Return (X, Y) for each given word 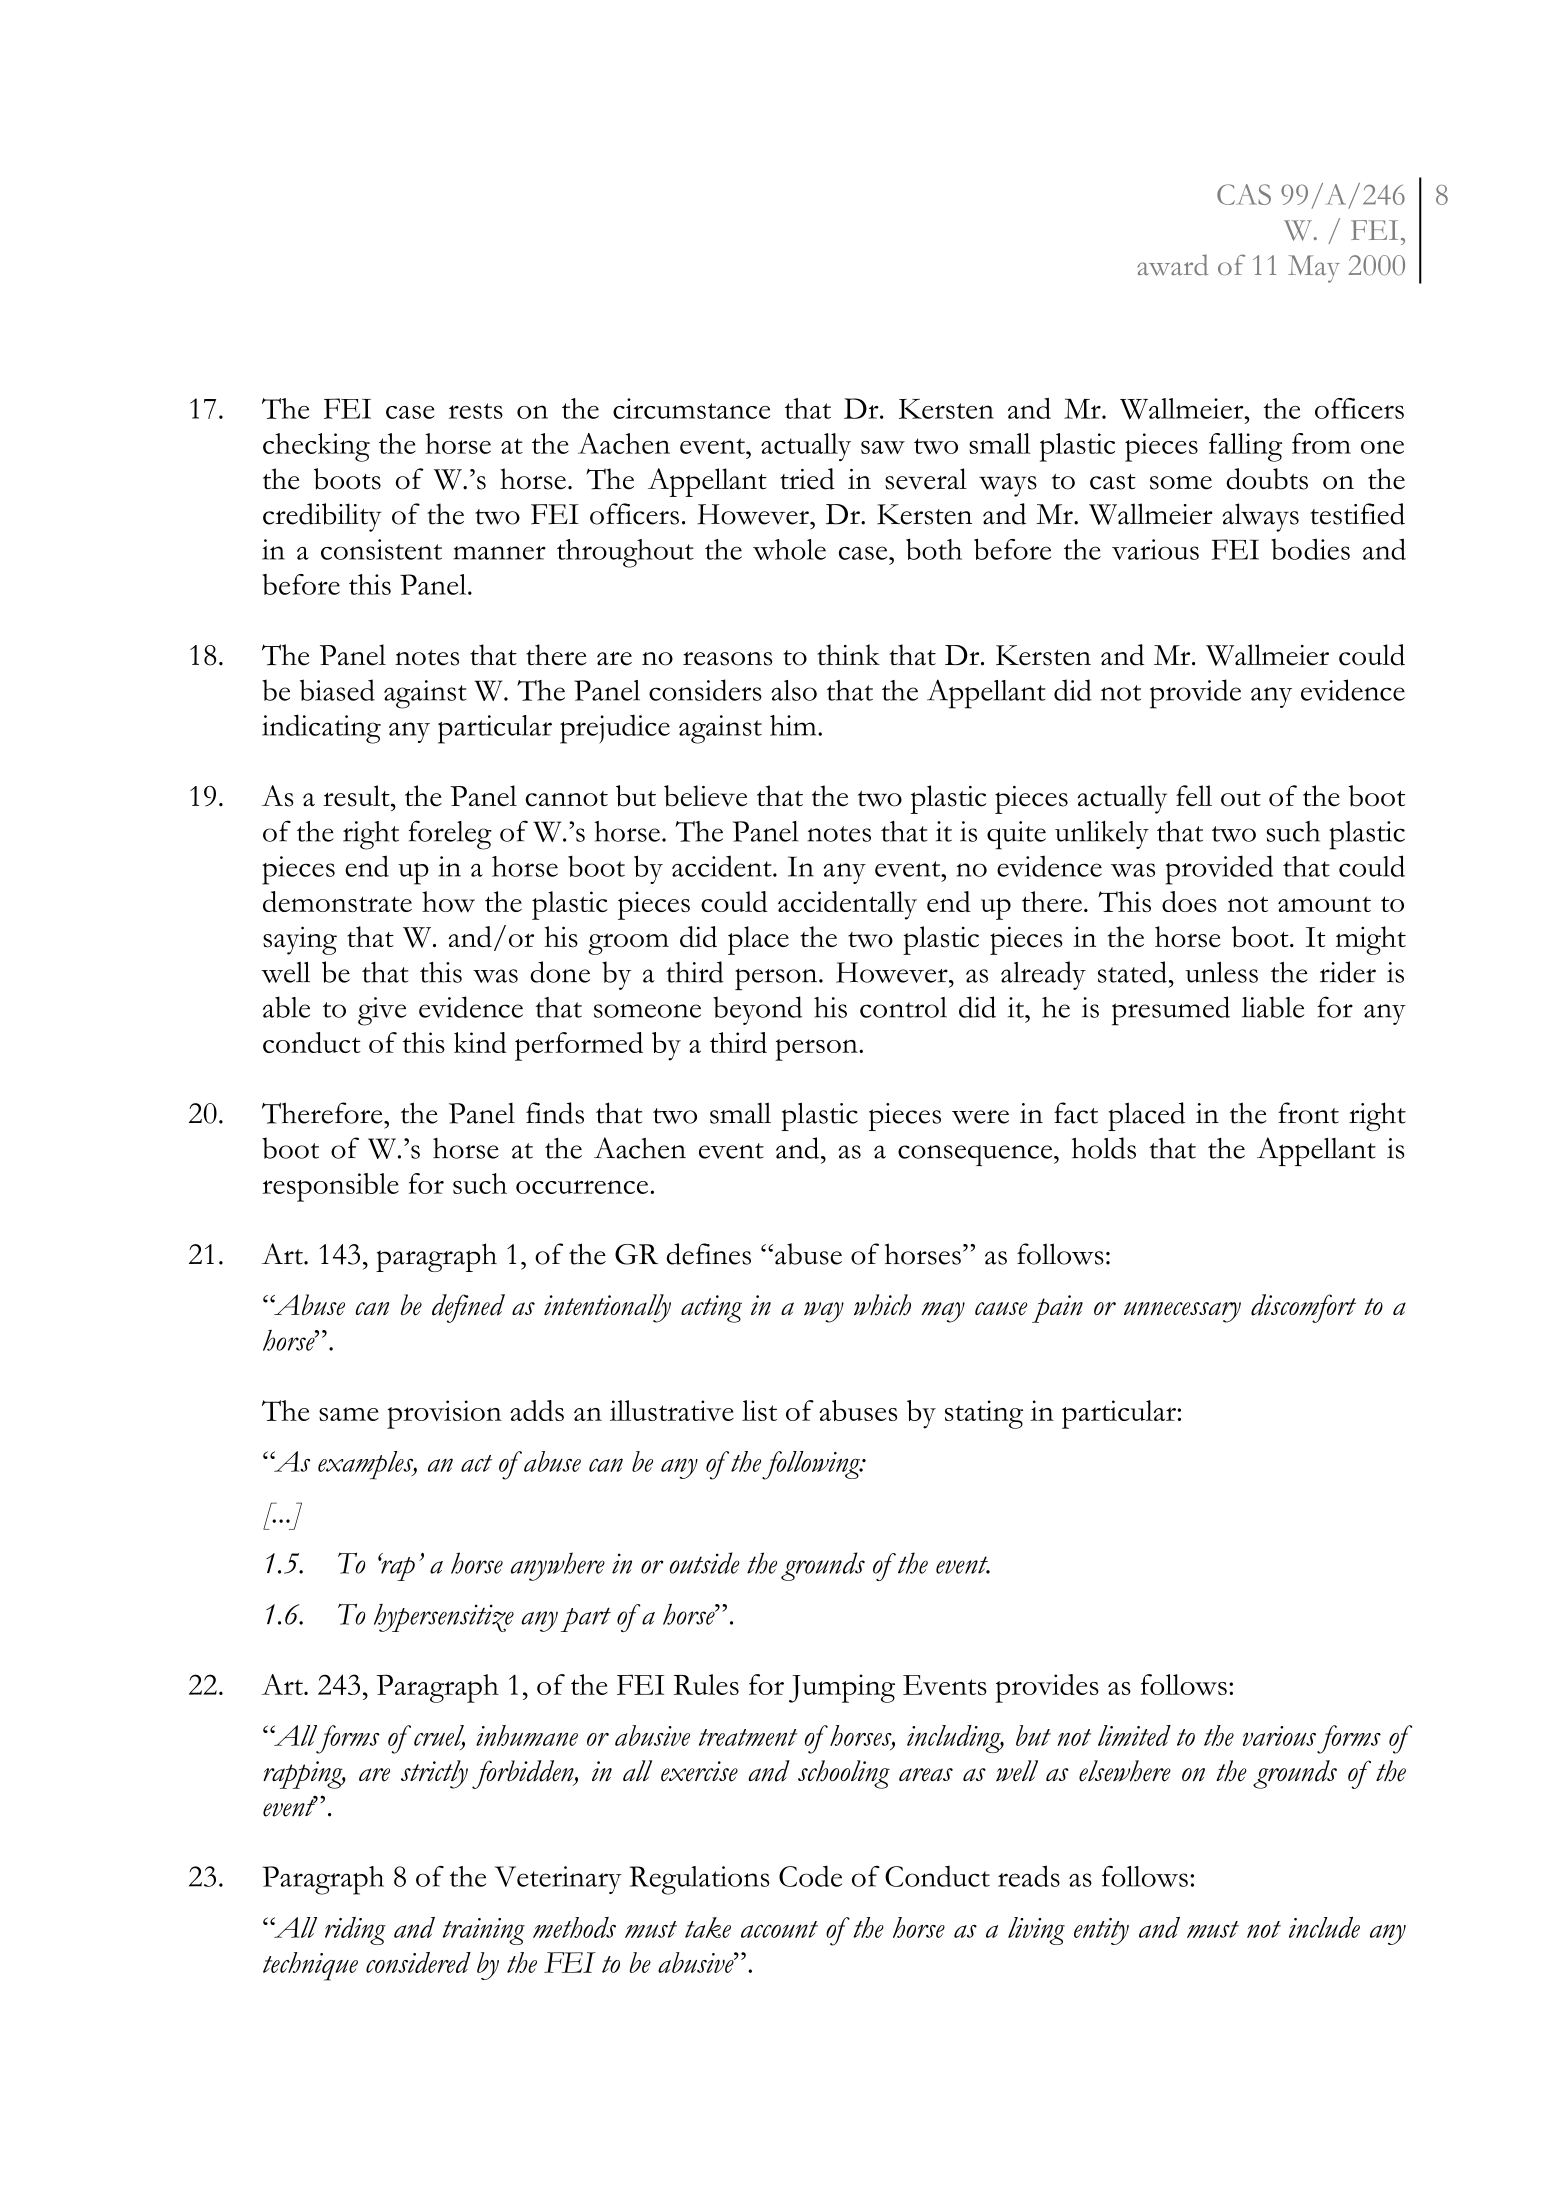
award (1172, 265)
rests (476, 411)
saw (883, 447)
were (980, 1117)
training (484, 1931)
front (1308, 1113)
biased (337, 690)
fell (1194, 796)
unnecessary (1182, 1312)
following (812, 1465)
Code (810, 1876)
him (794, 725)
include (1324, 1927)
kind (480, 1042)
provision (444, 1414)
